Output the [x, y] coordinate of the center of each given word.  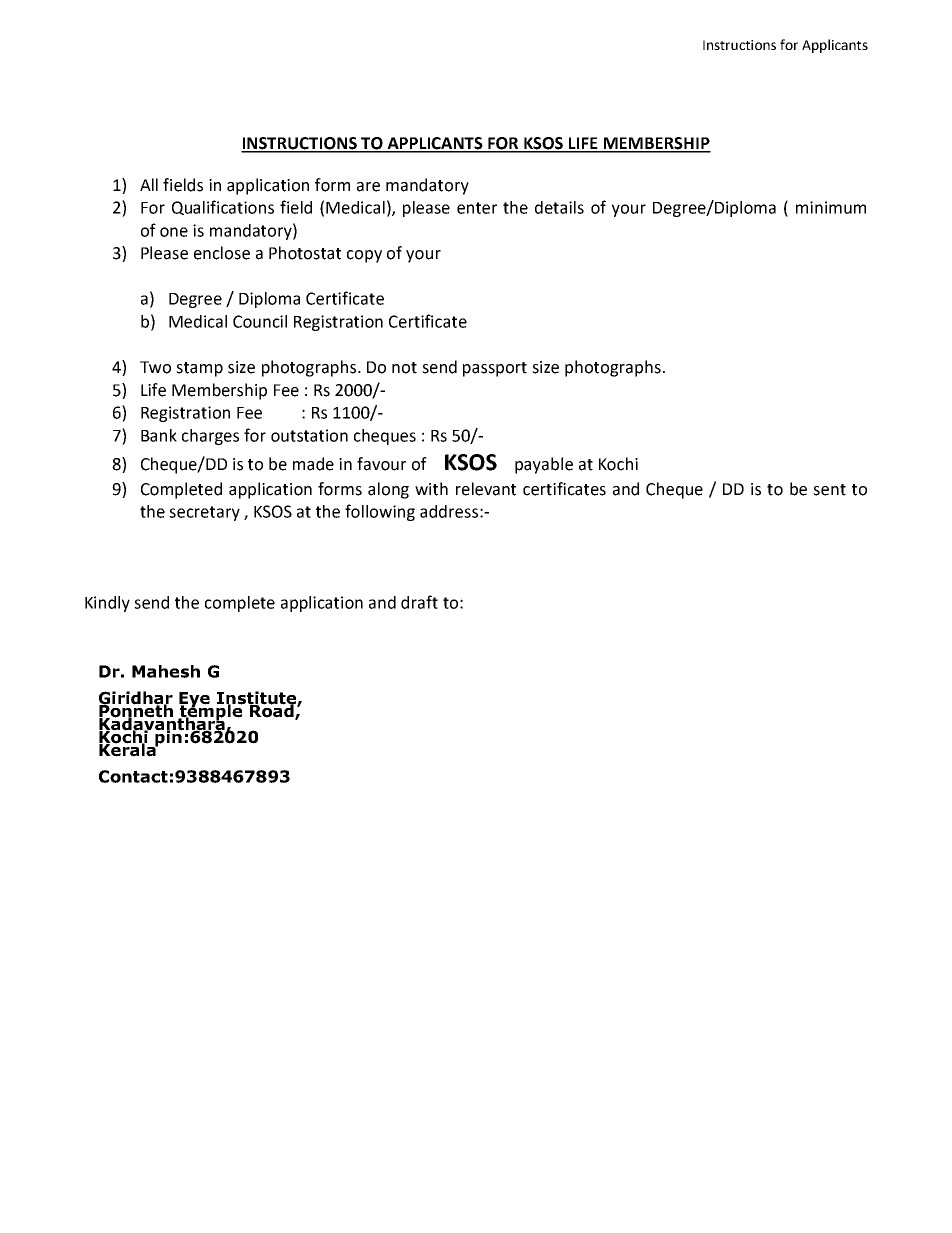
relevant [486, 489]
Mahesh [166, 671]
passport [495, 369]
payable [544, 465]
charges [210, 437]
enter [477, 208]
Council [260, 321]
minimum [831, 207]
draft [419, 602]
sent [829, 490]
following [380, 512]
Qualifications [223, 207]
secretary [204, 513]
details [559, 207]
